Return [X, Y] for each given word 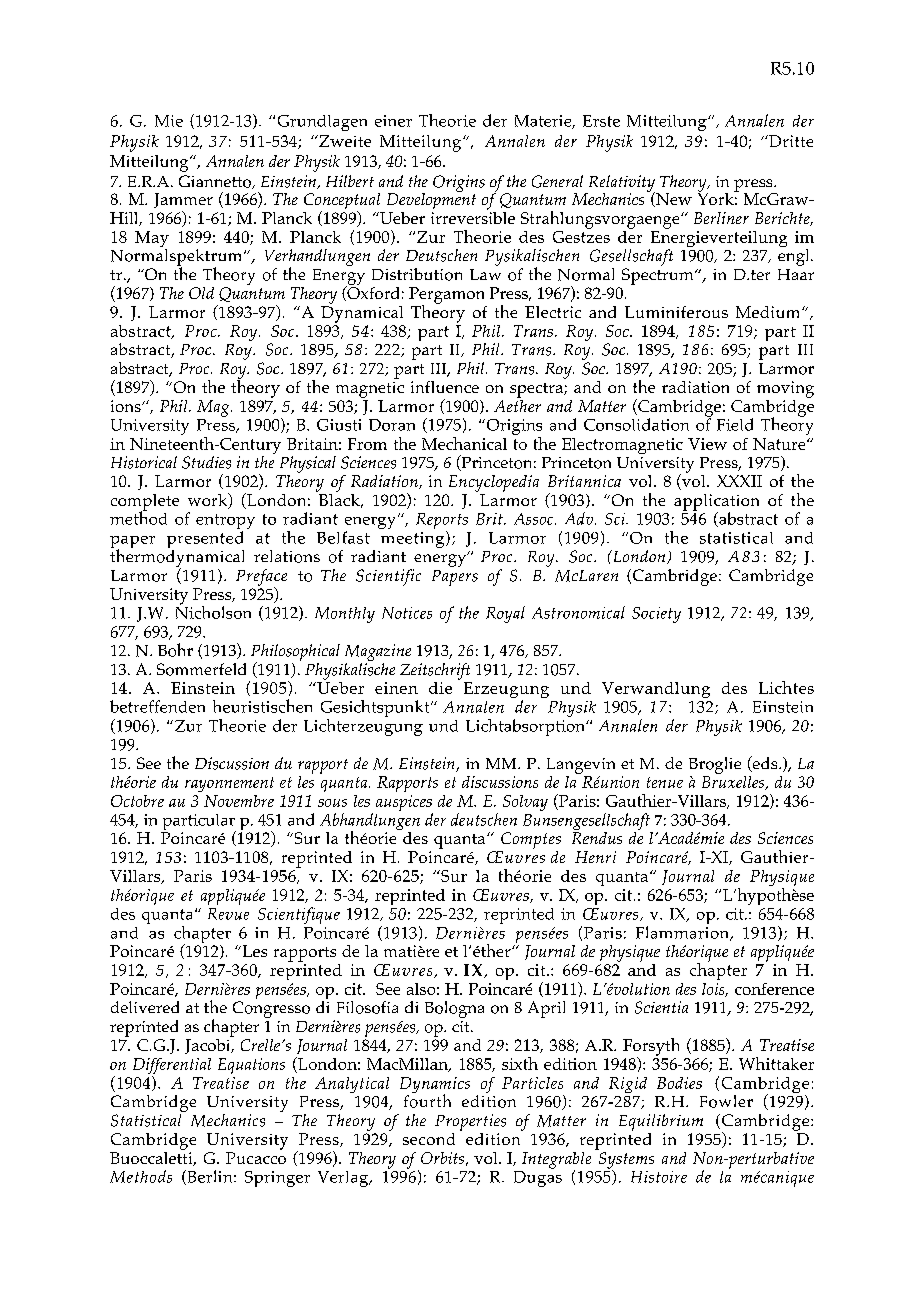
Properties [470, 1122]
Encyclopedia [494, 483]
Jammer [183, 200]
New [673, 199]
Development [431, 199]
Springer [277, 1179]
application [716, 503]
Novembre [239, 801]
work [209, 501]
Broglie [715, 765]
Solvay [525, 803]
